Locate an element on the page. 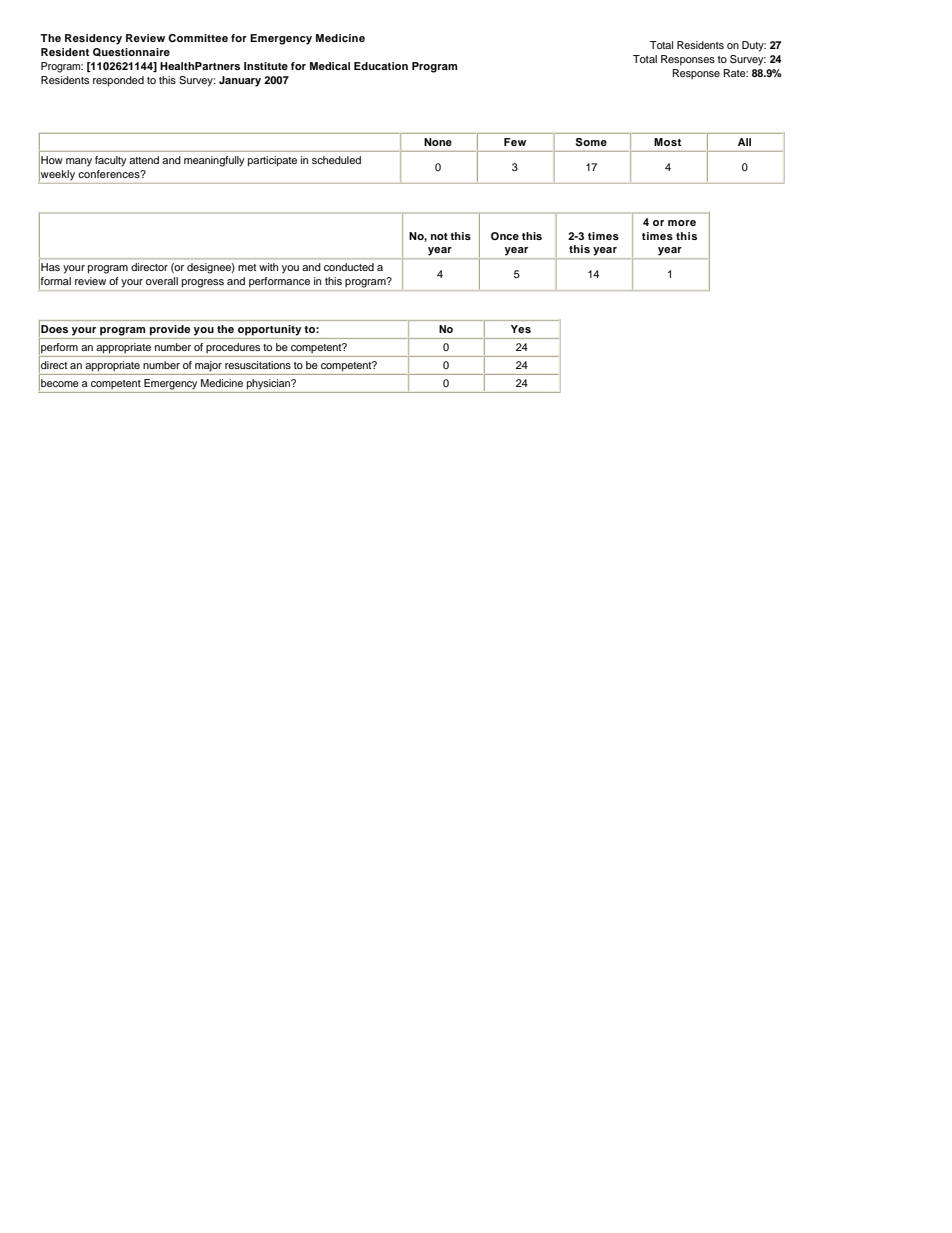 The height and width of the page is (1233, 952). more is located at coordinates (682, 223).
